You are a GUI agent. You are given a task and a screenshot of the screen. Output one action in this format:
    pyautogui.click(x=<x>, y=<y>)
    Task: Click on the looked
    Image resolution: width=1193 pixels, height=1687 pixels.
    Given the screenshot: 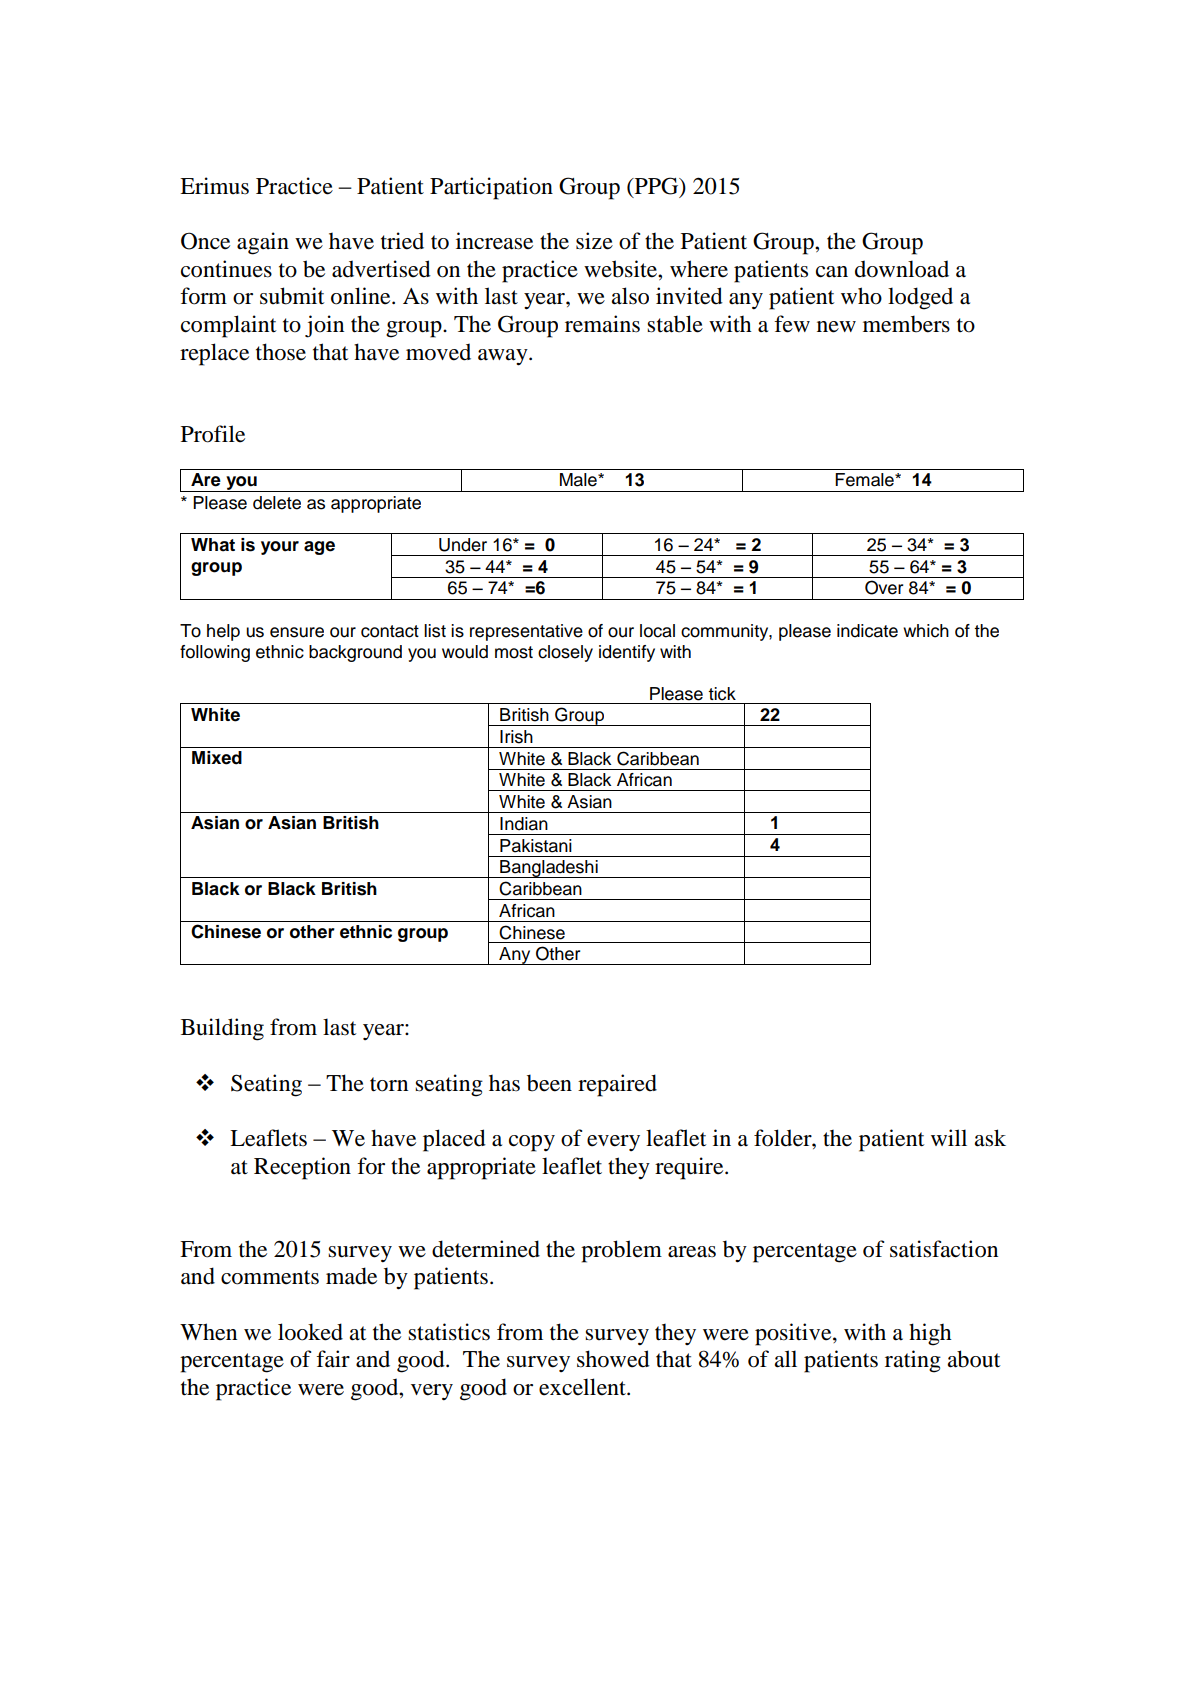 What is the action you would take?
    pyautogui.click(x=310, y=1332)
